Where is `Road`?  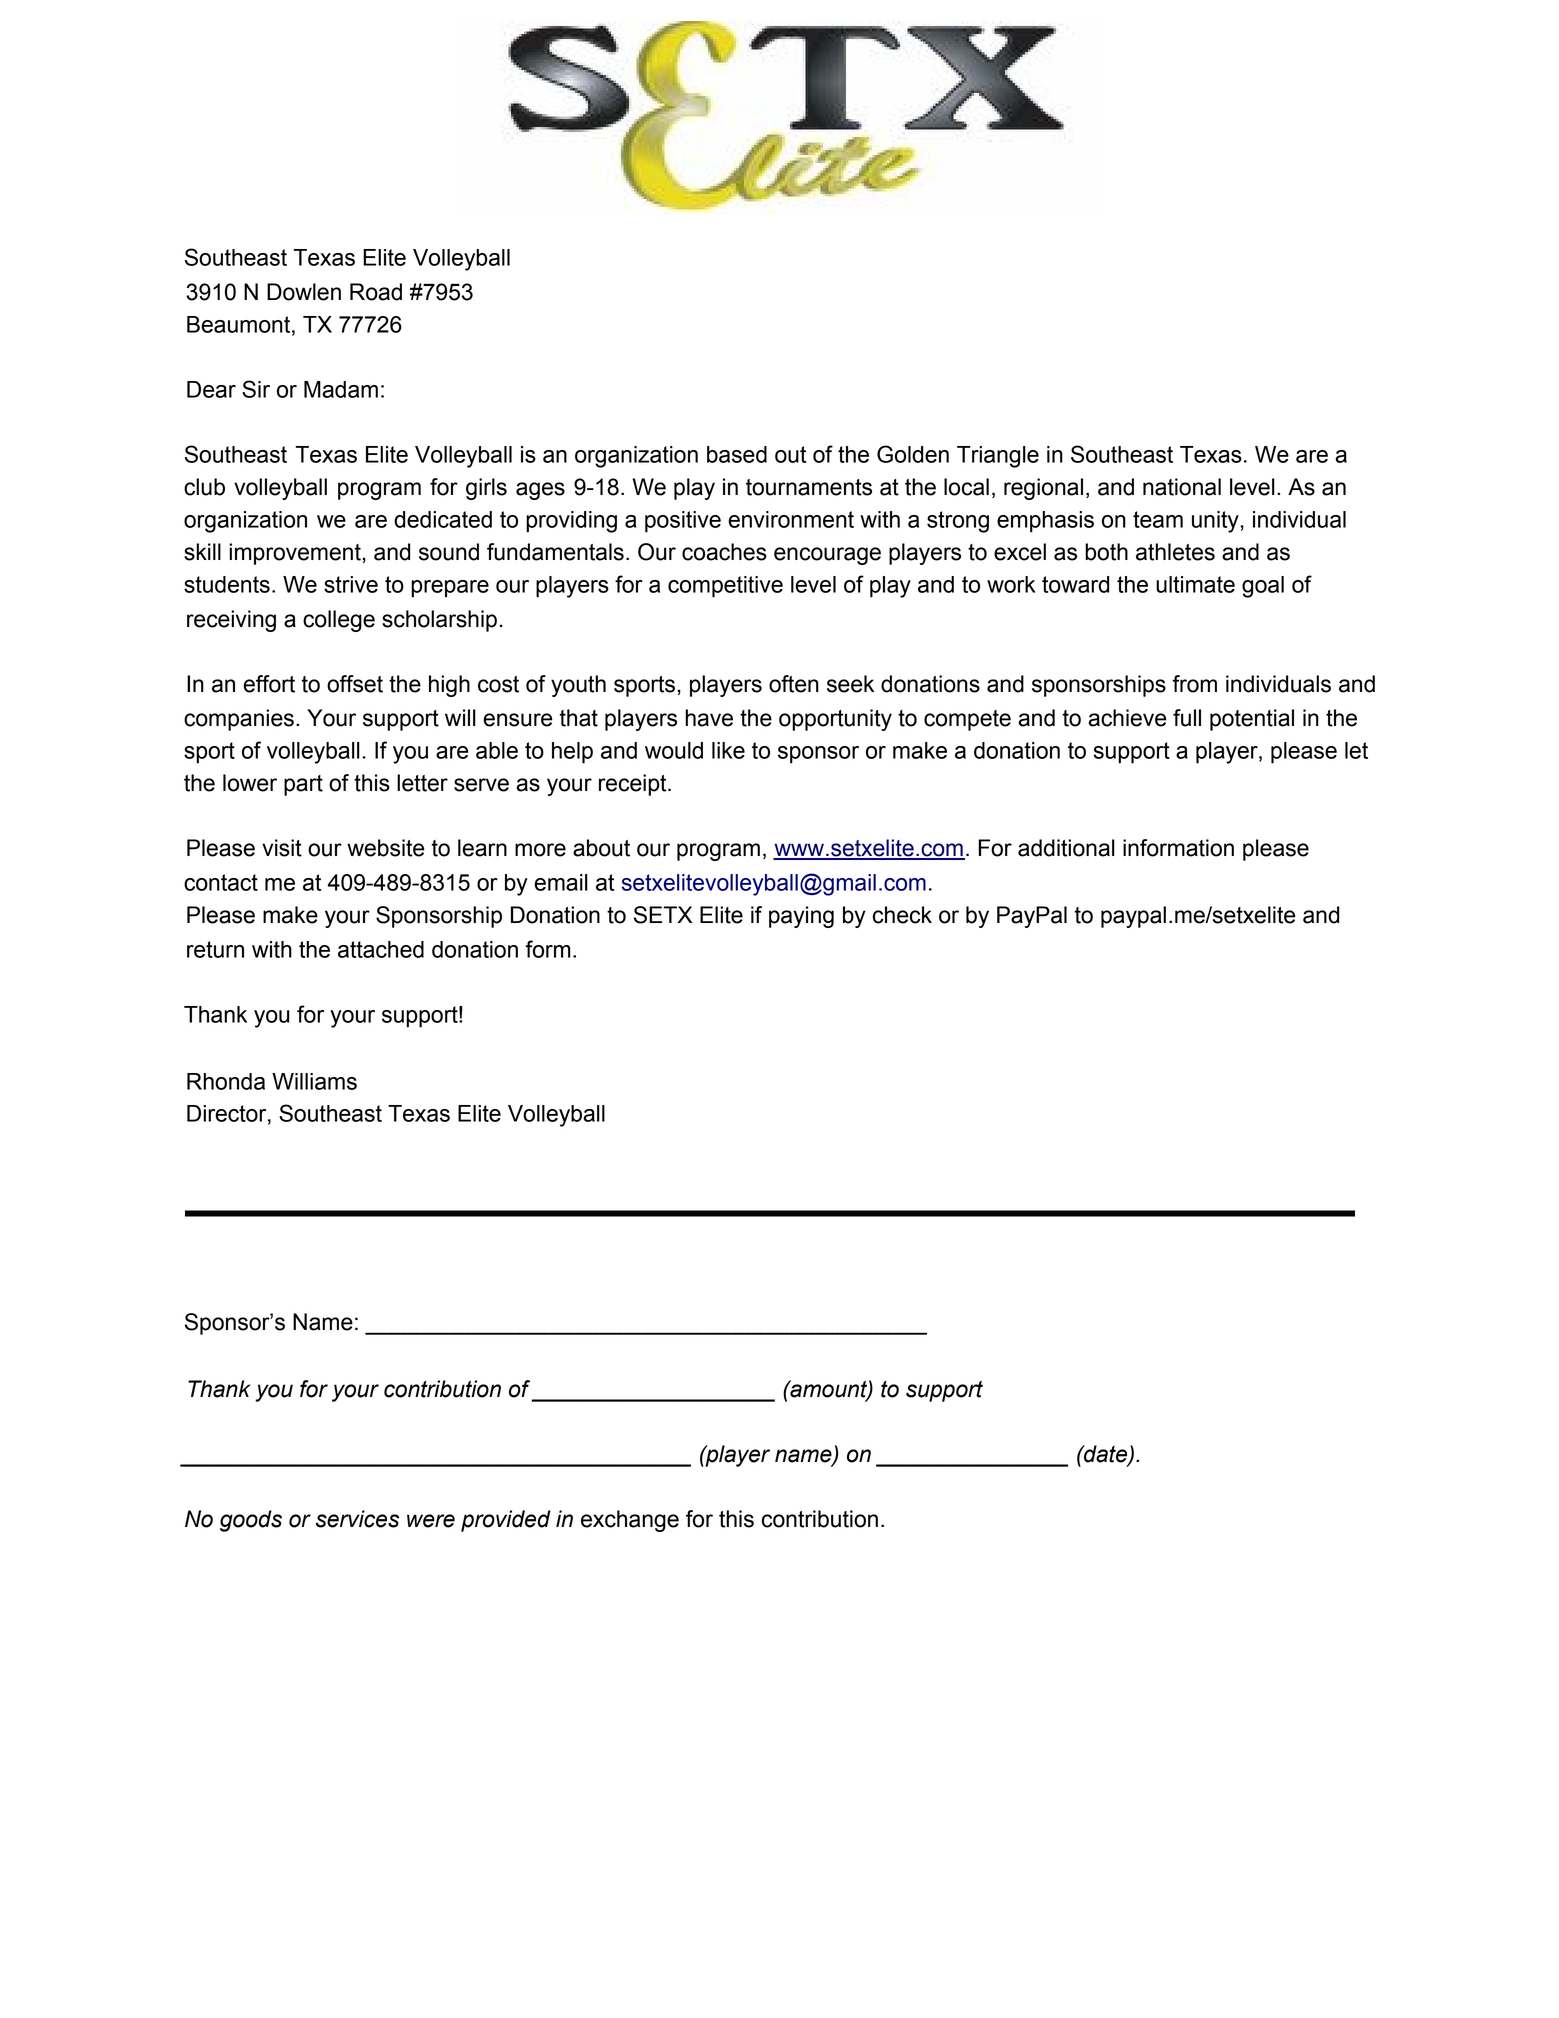 Road is located at coordinates (376, 292).
